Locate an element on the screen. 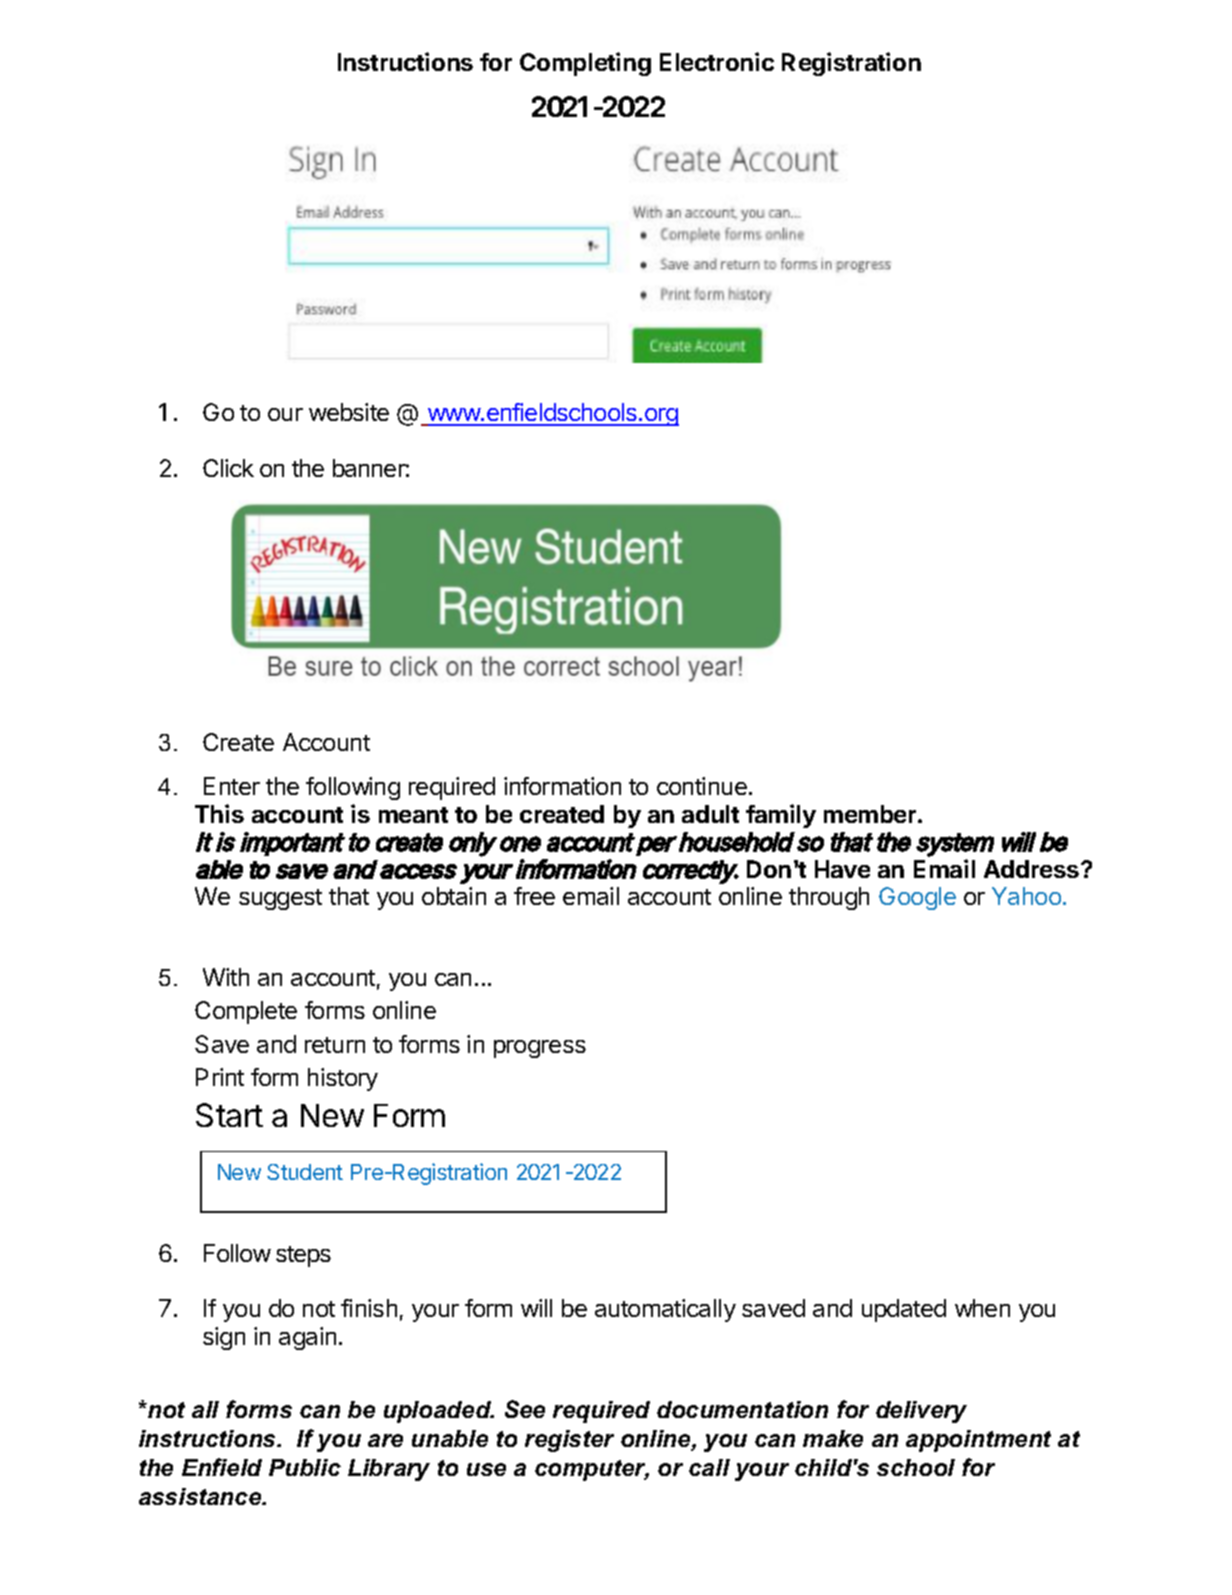  member is located at coordinates (871, 814).
